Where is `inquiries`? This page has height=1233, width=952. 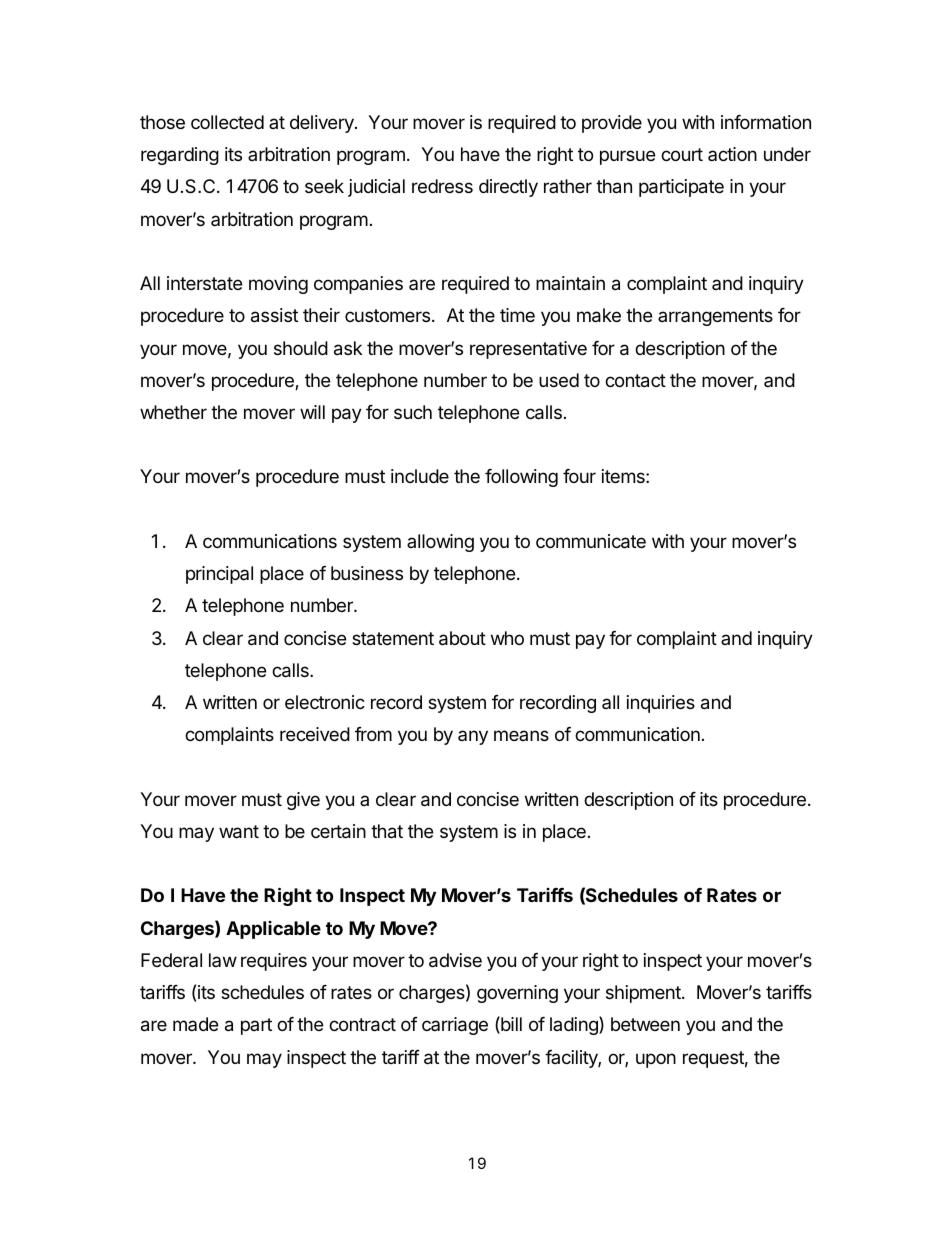
inquiries is located at coordinates (661, 704).
